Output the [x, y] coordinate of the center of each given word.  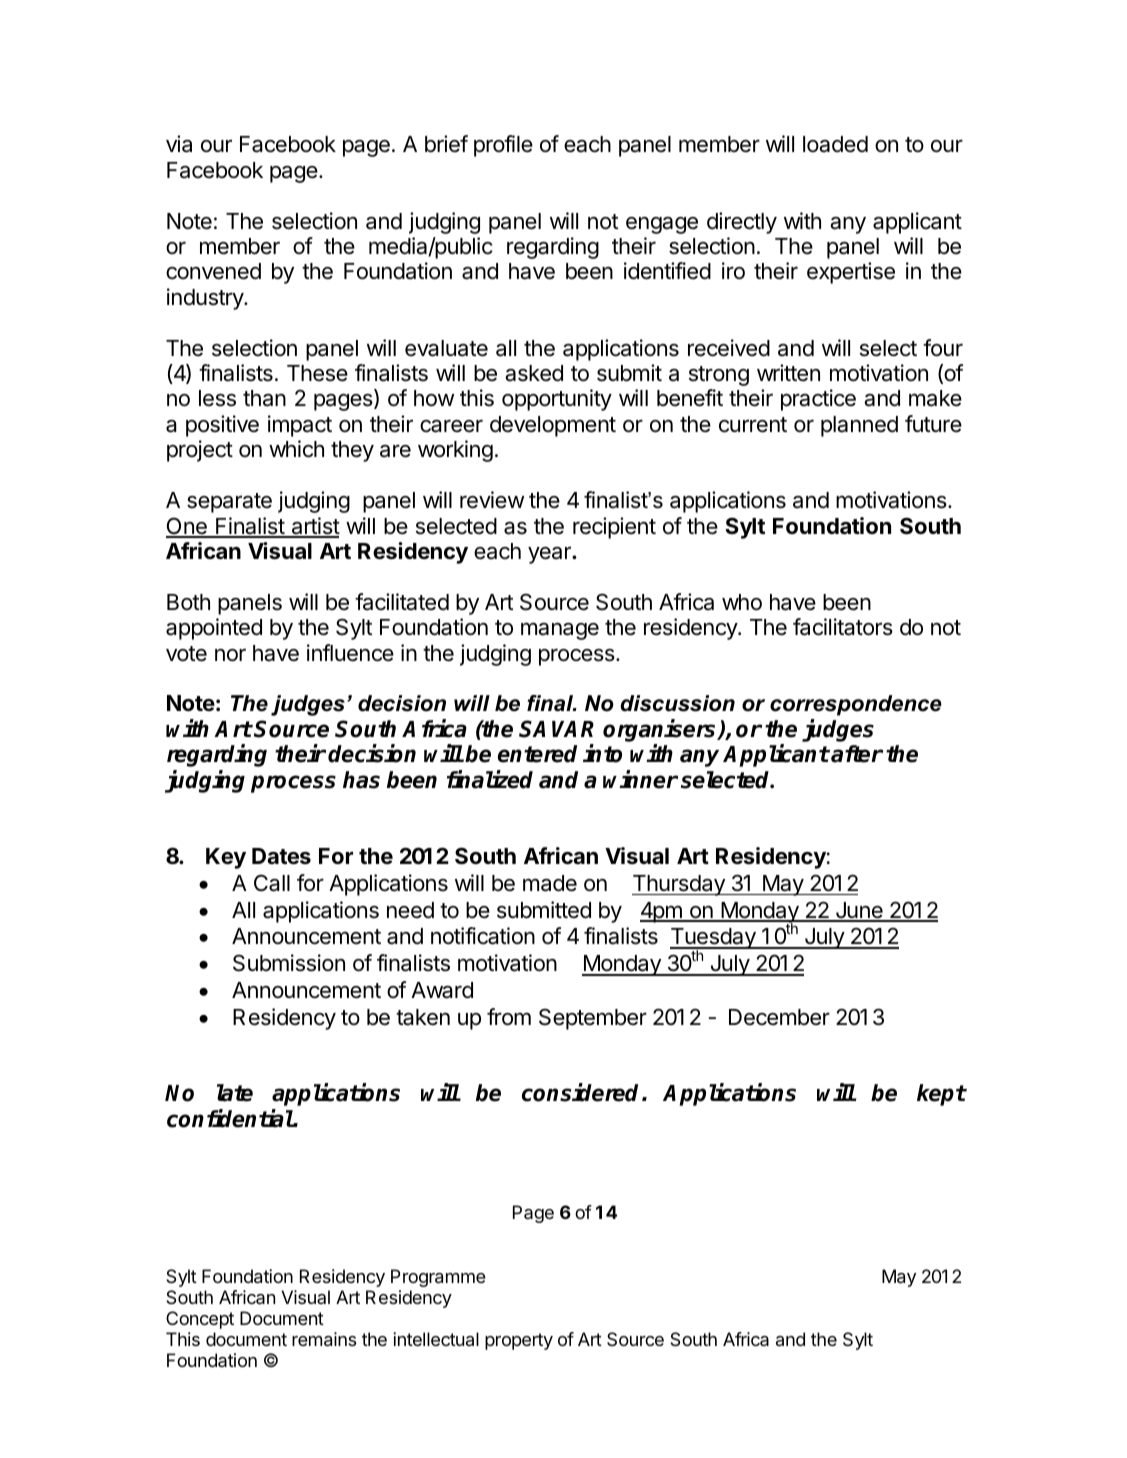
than [264, 398]
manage [560, 631]
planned [859, 426]
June [859, 911]
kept [941, 1095]
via [179, 144]
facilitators [843, 627]
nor [230, 655]
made [550, 883]
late [235, 1093]
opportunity [557, 400]
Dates [281, 856]
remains [324, 1339]
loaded [835, 144]
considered [582, 1092]
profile [503, 146]
